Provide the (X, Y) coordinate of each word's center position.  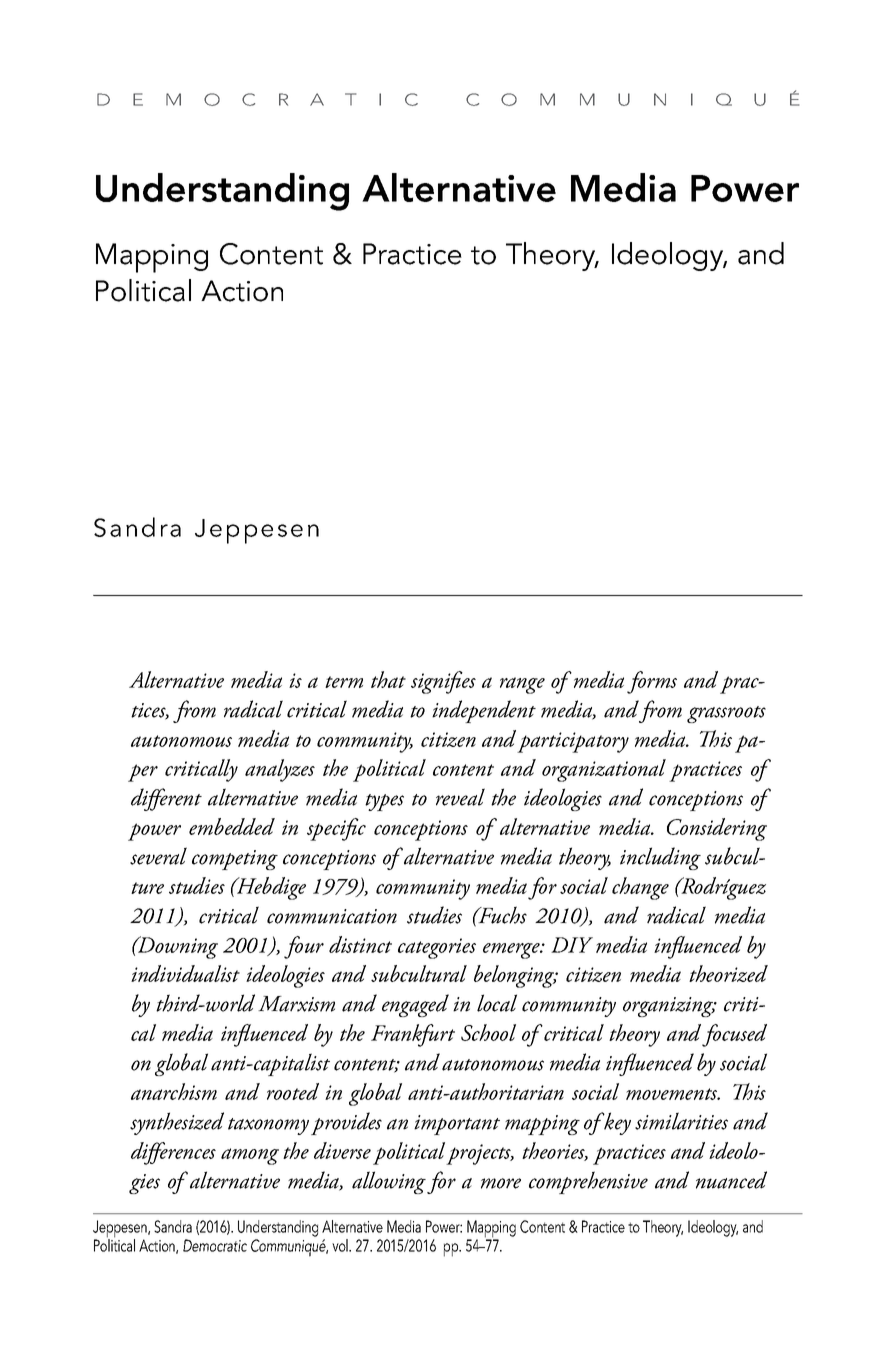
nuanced (731, 1180)
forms (652, 682)
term (344, 682)
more (501, 1183)
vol (341, 1245)
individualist (185, 973)
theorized (728, 973)
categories (437, 948)
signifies (443, 682)
